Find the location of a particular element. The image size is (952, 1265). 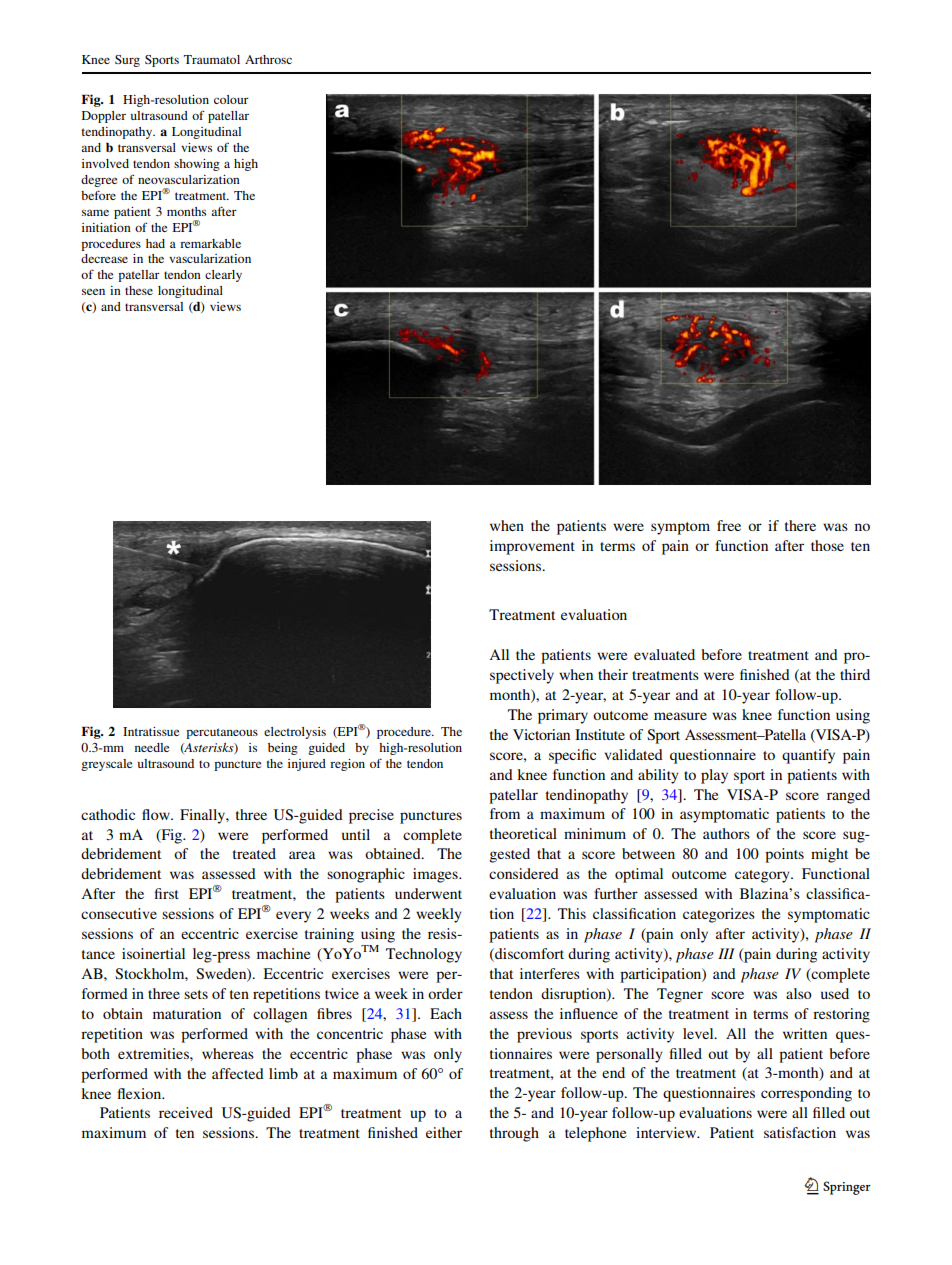

showing is located at coordinates (197, 165).
